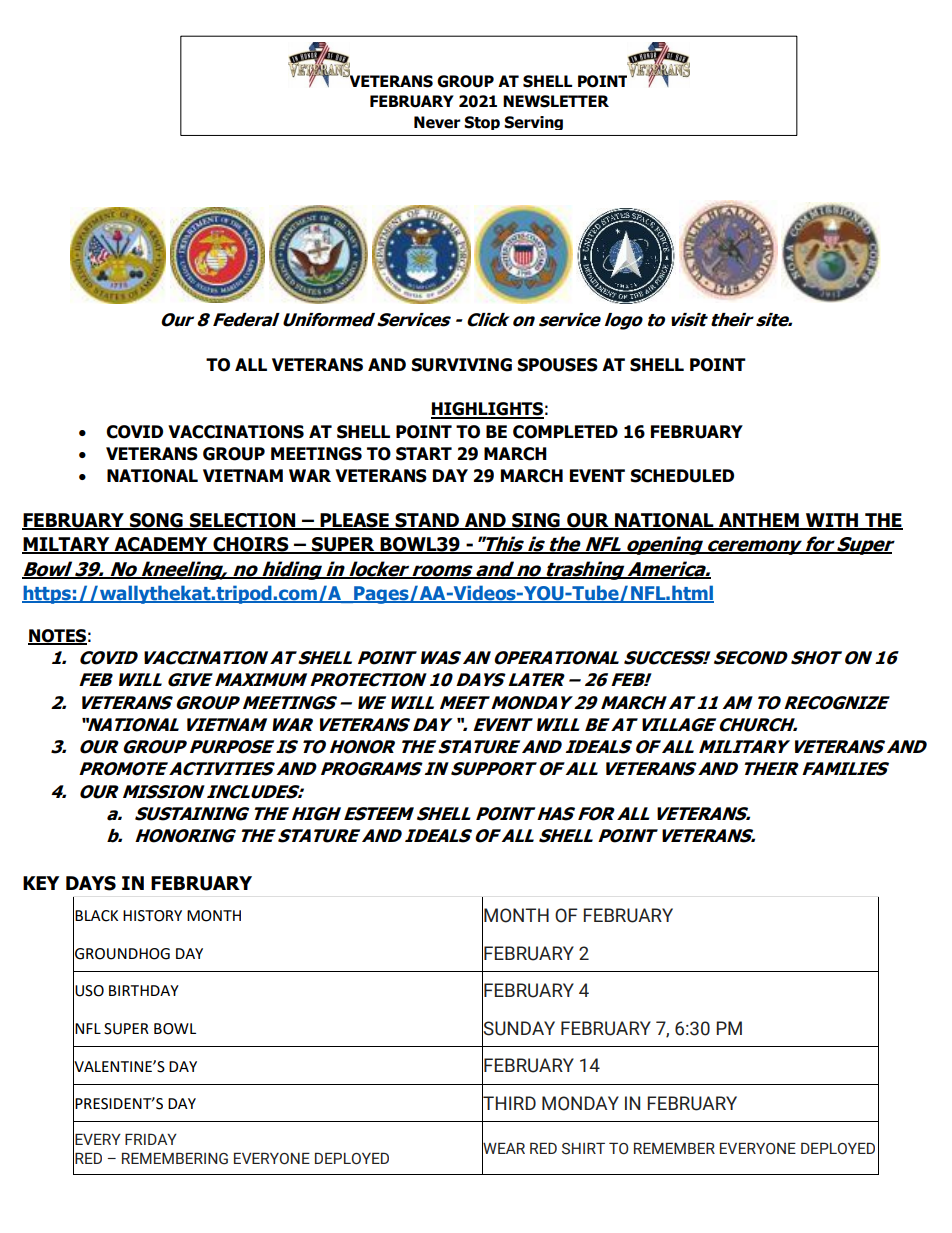 This document has height=1233, width=952. I want to click on Never, so click(437, 122).
